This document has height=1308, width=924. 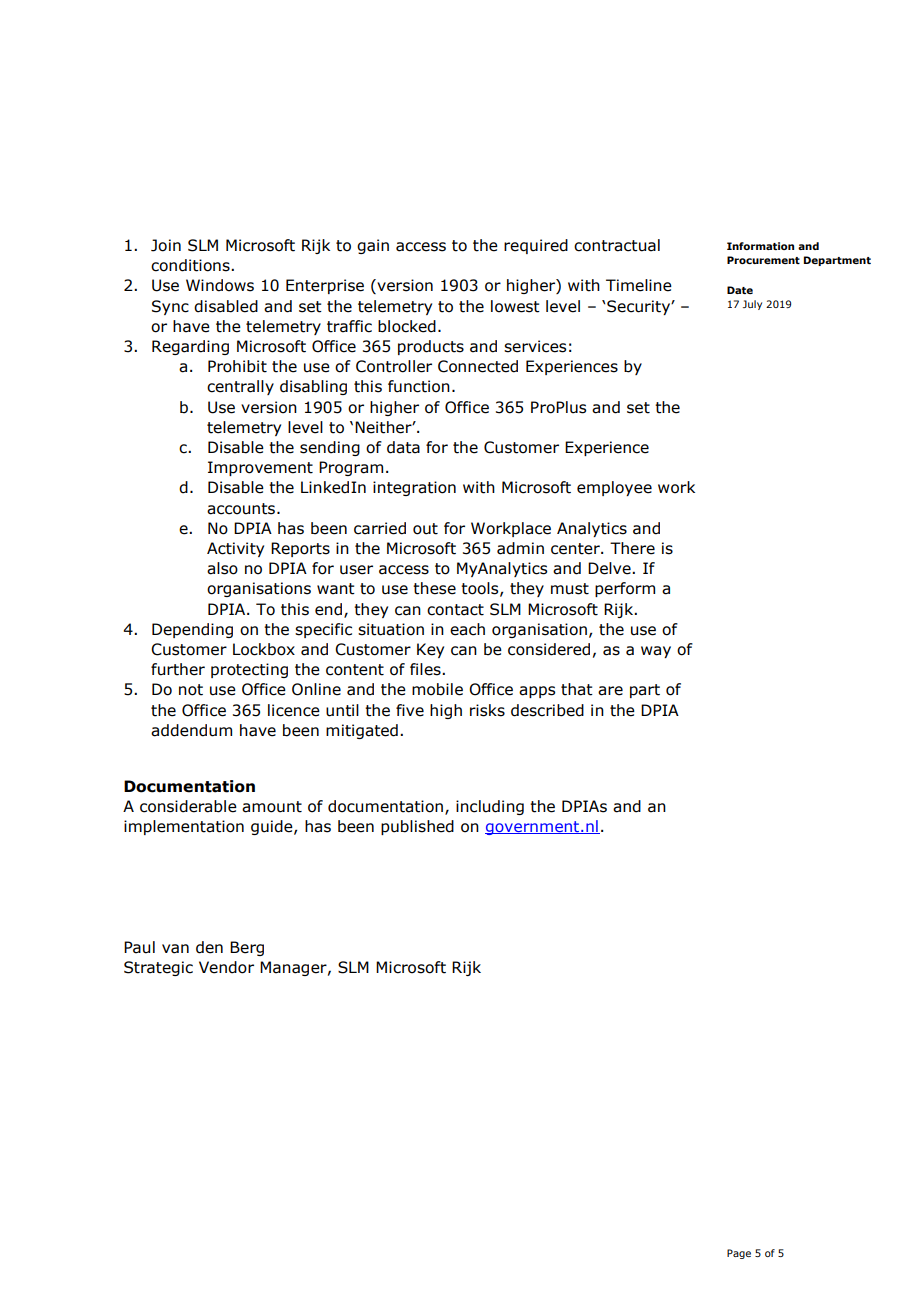 I want to click on lowest, so click(x=515, y=306).
